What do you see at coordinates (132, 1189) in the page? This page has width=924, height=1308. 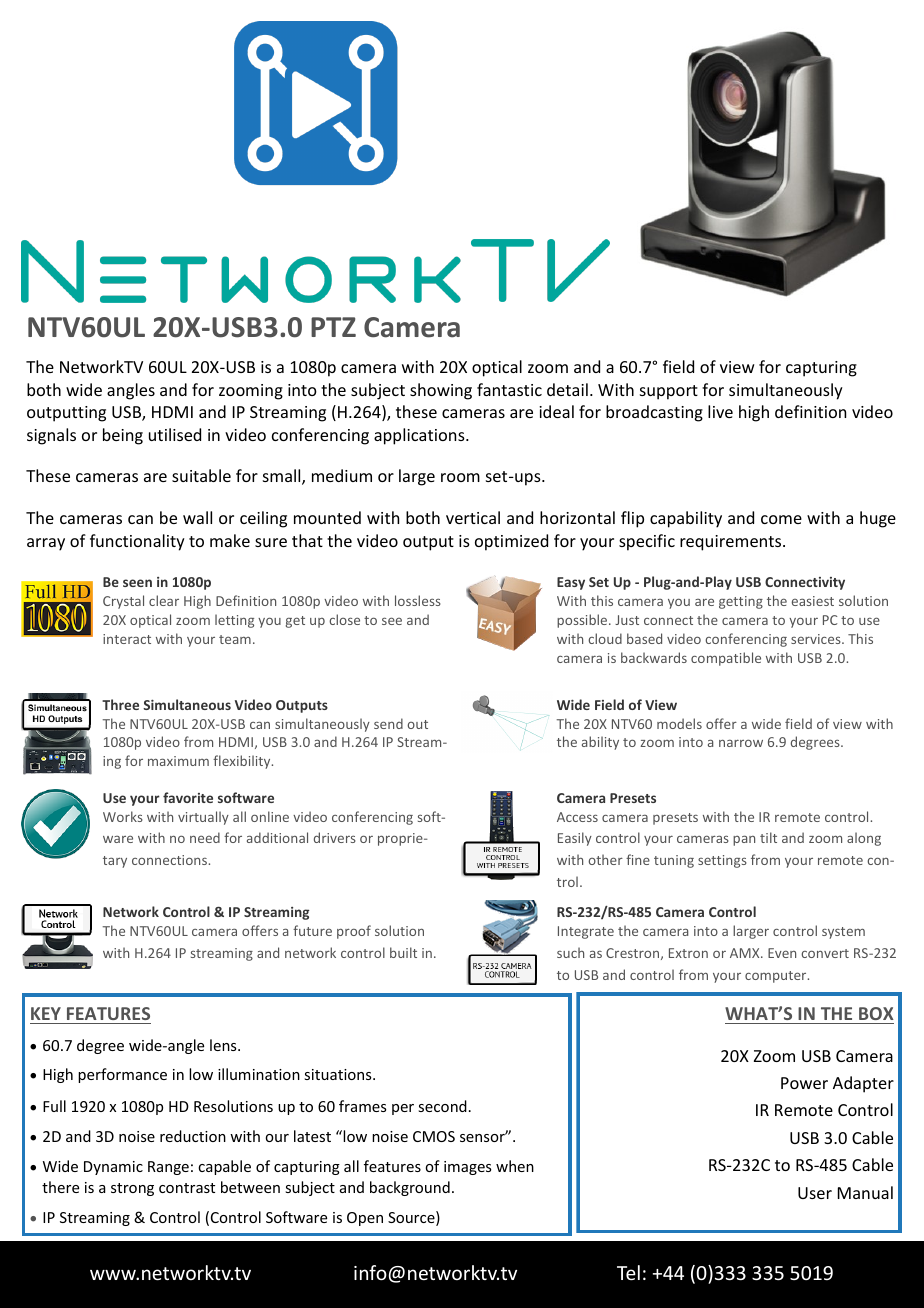 I see `strong` at bounding box center [132, 1189].
